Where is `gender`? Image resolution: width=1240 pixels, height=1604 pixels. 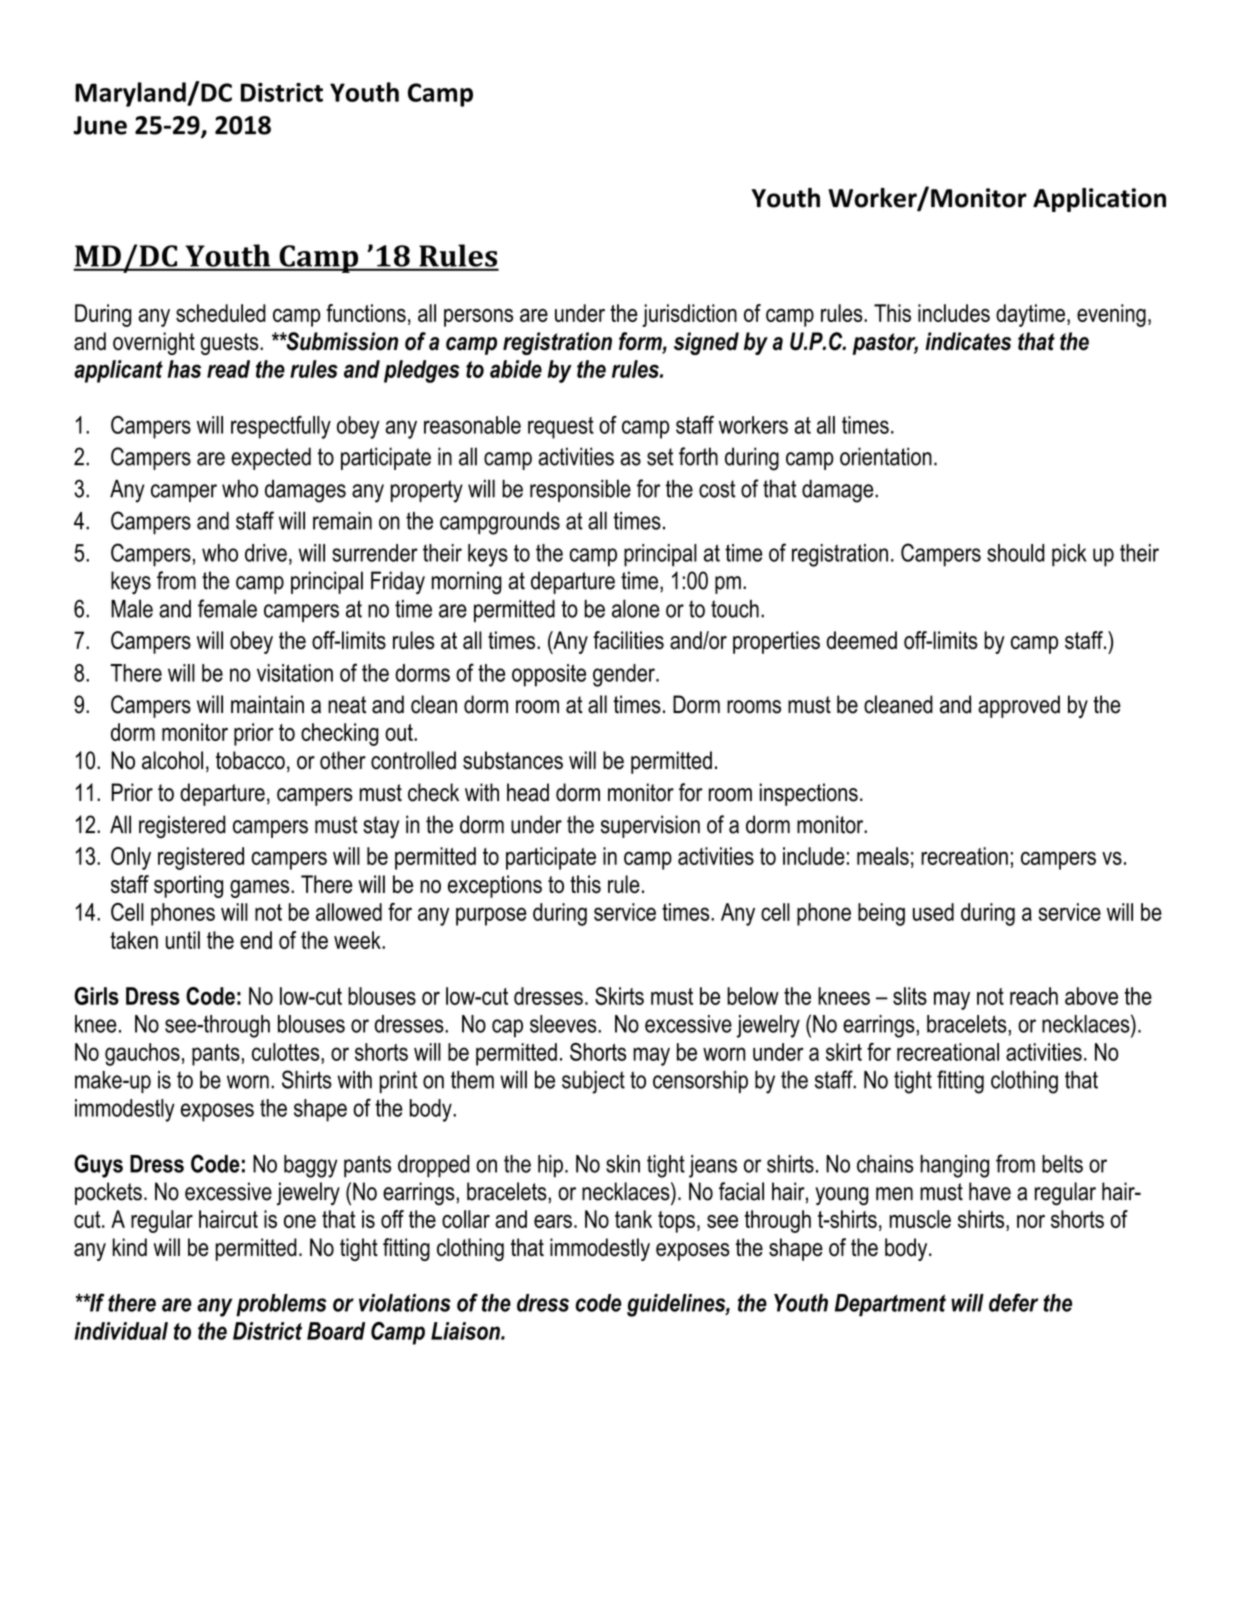
gender is located at coordinates (625, 675).
